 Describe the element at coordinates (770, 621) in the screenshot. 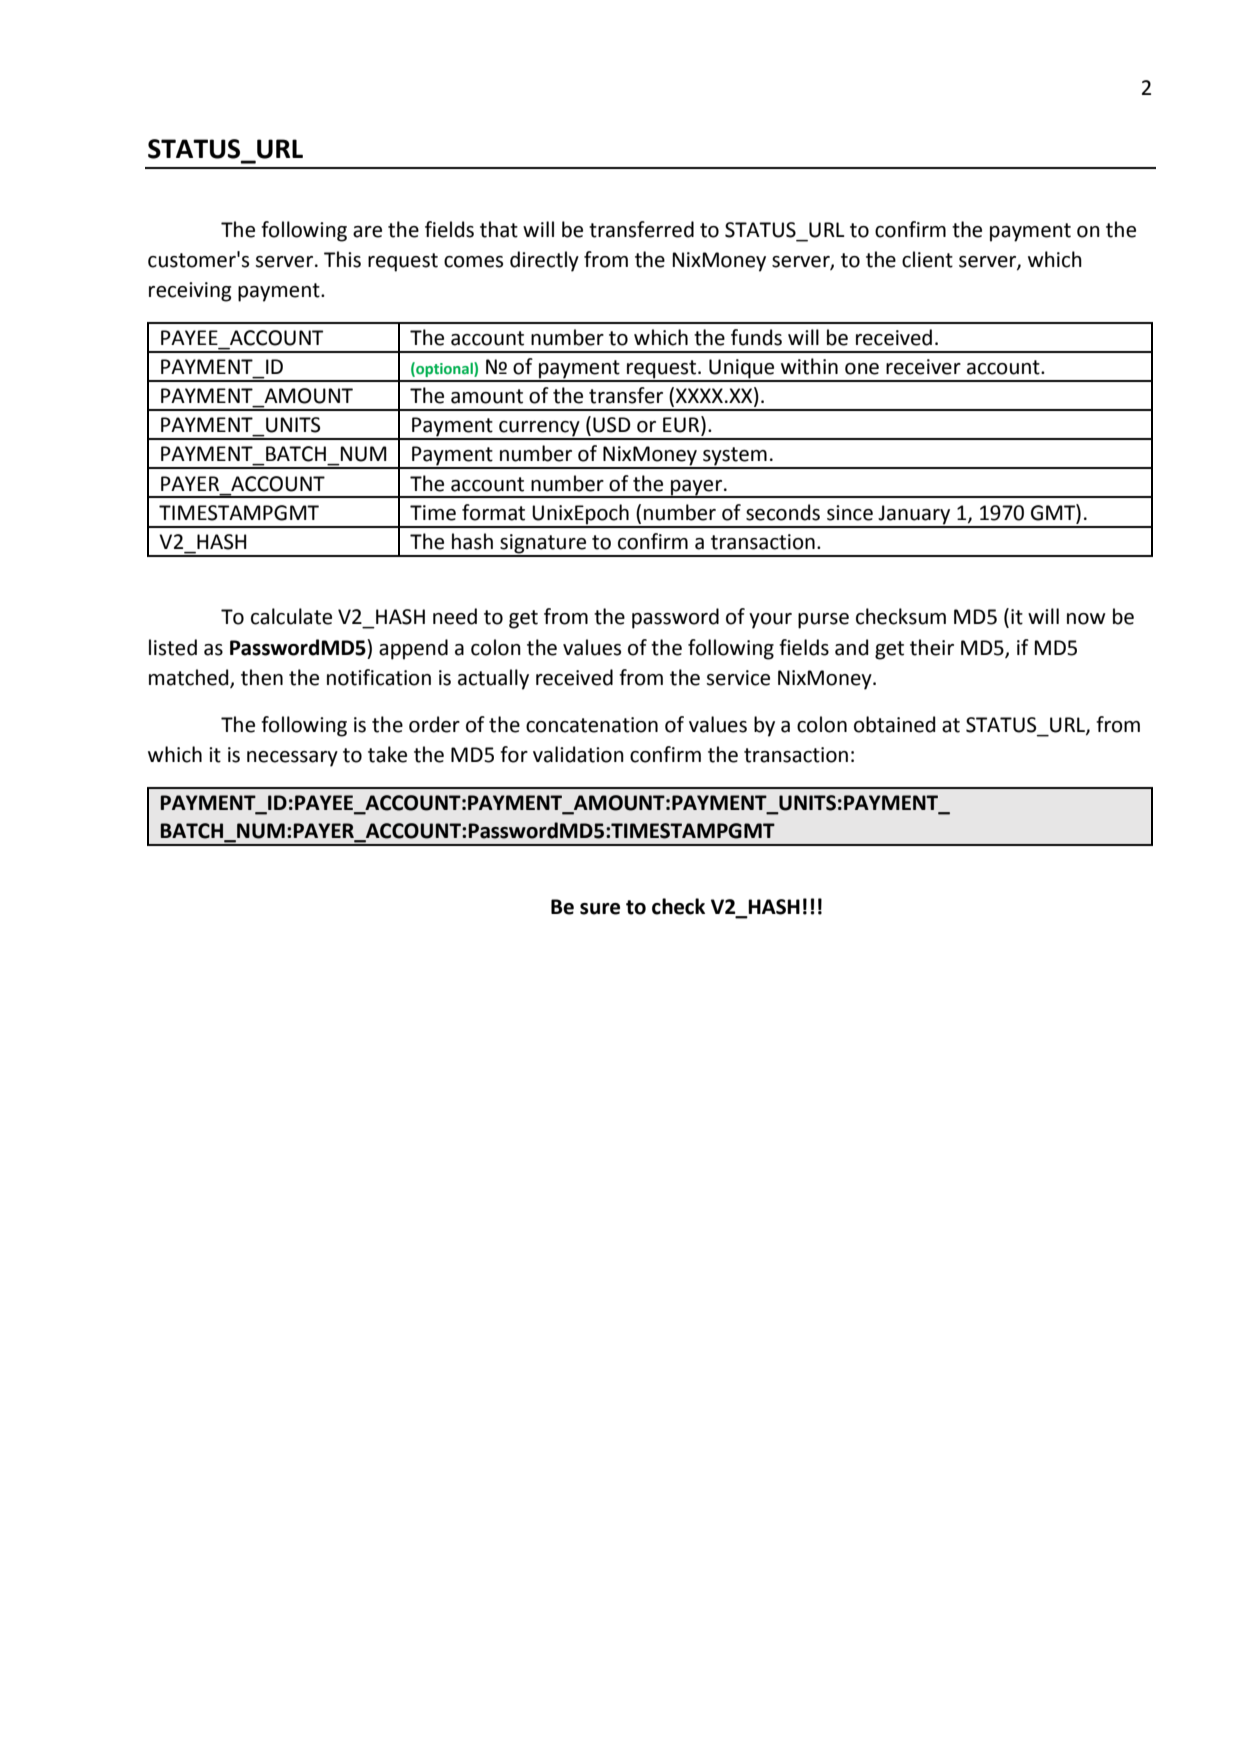

I see `your` at that location.
